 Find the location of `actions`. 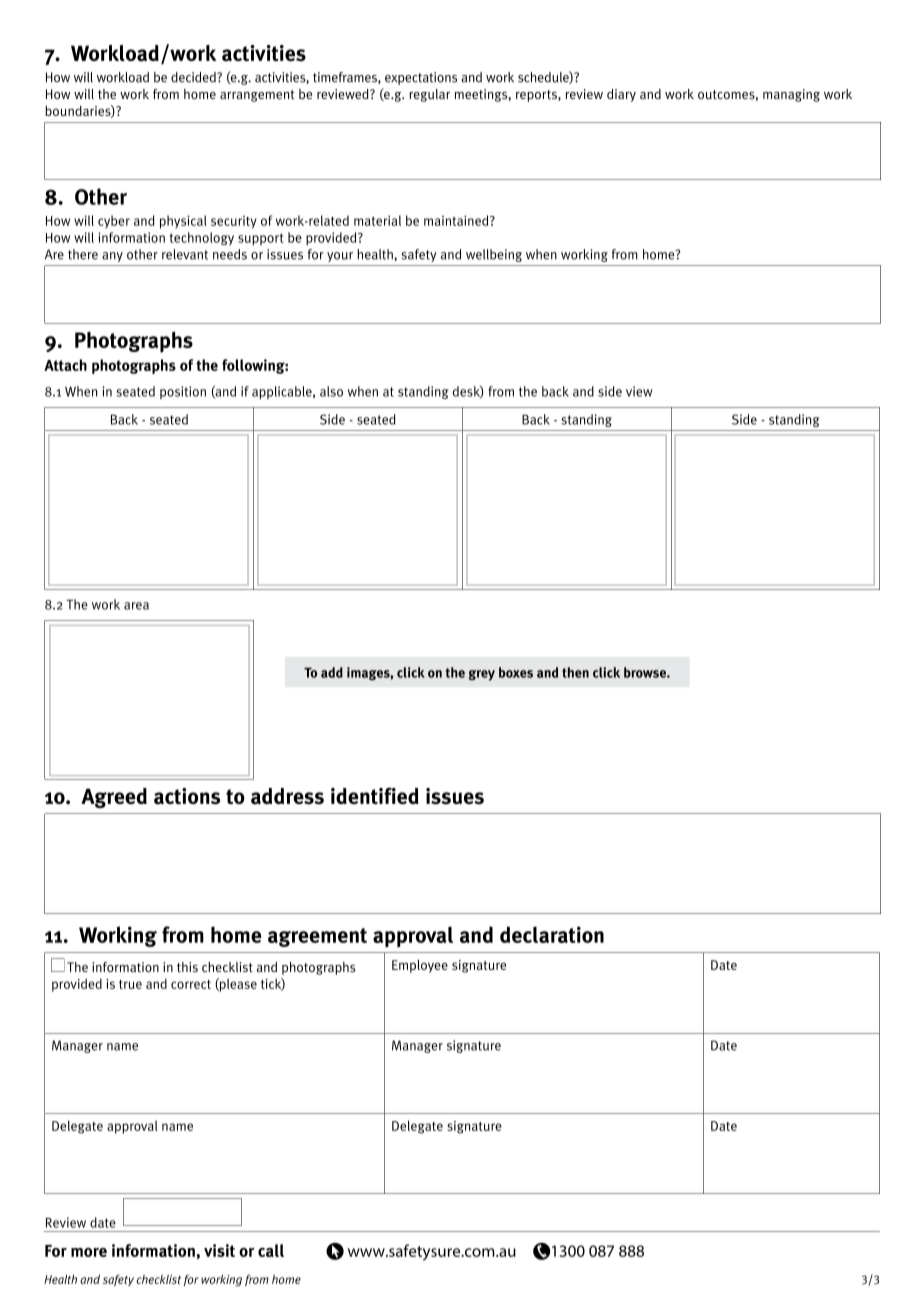

actions is located at coordinates (187, 796).
